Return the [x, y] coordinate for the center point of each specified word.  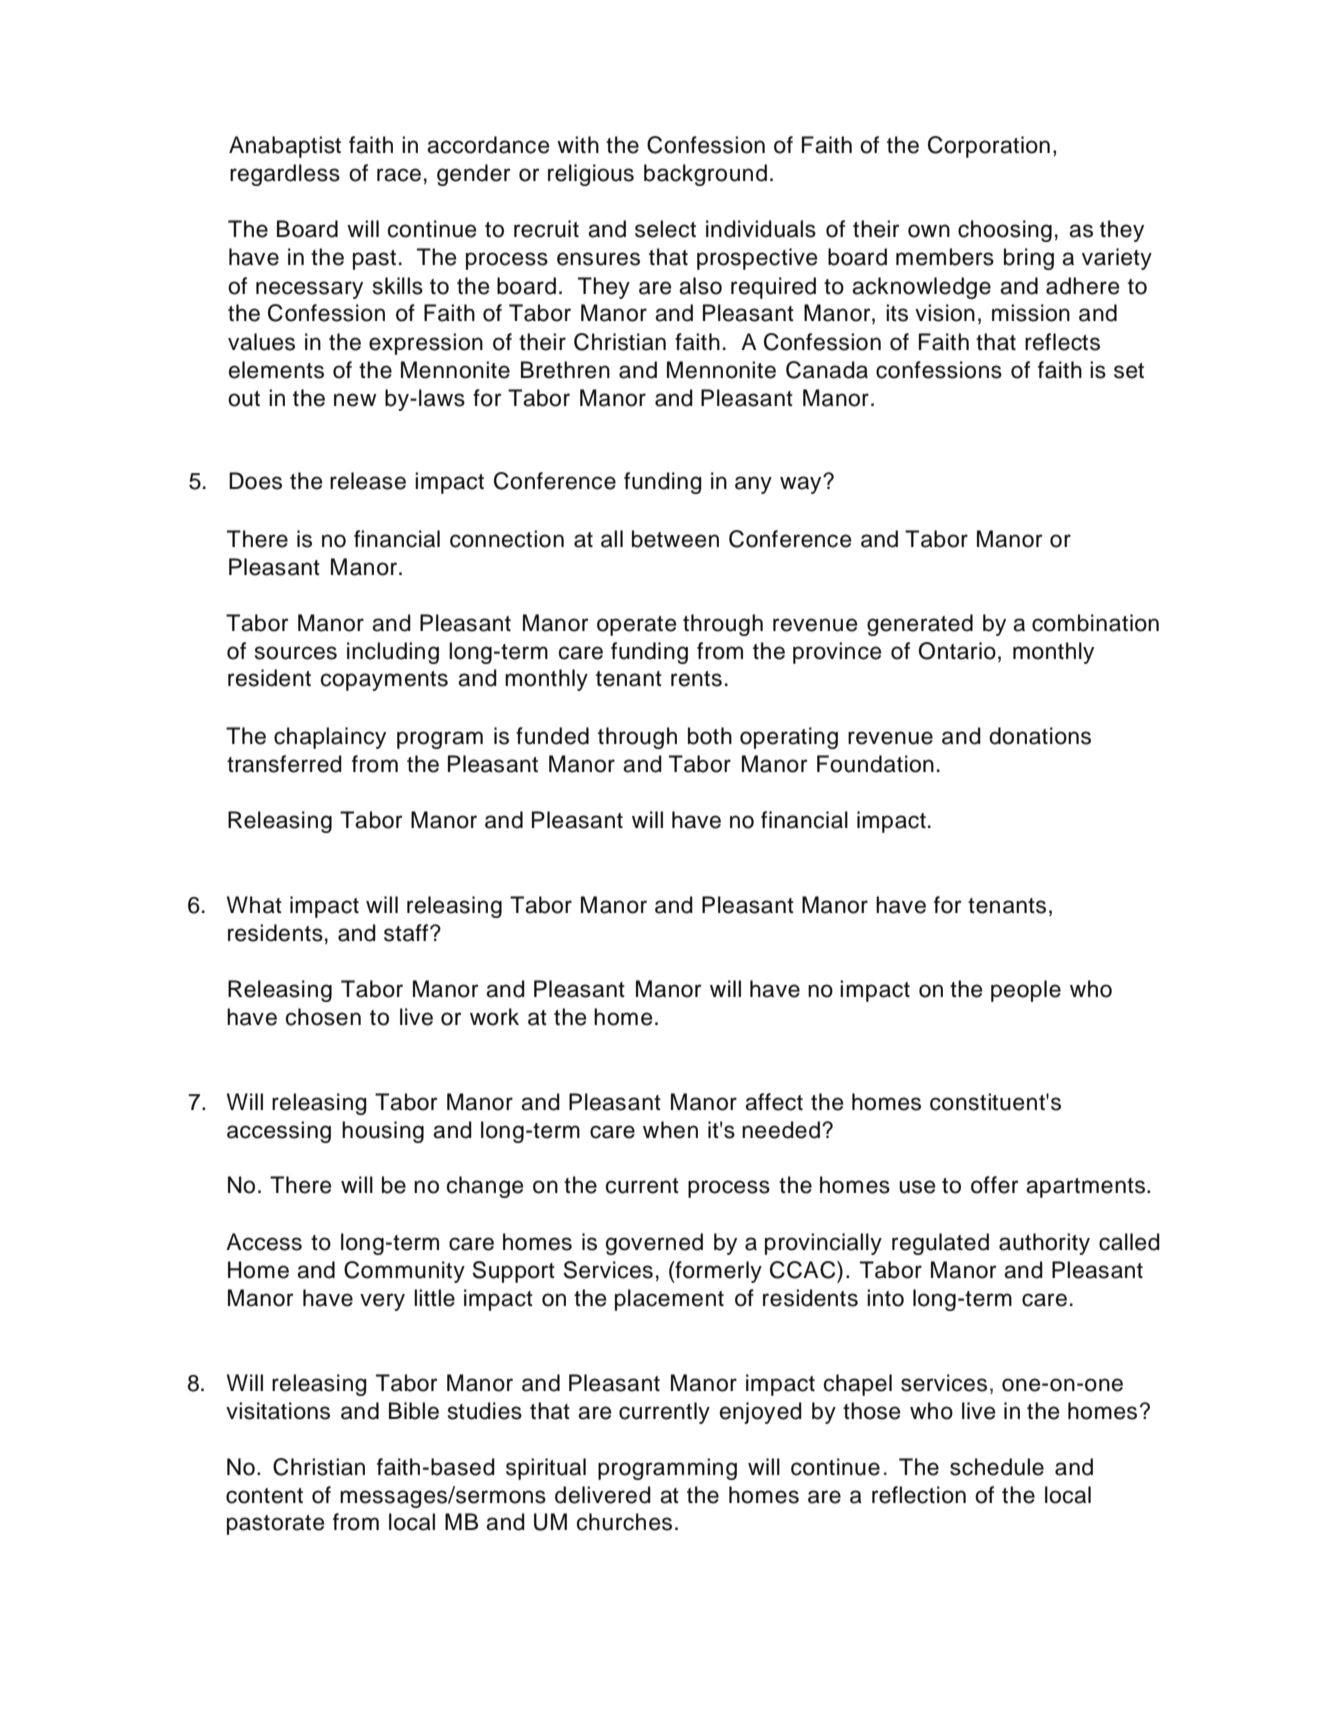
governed [654, 1244]
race [399, 175]
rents [696, 679]
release [368, 481]
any [753, 485]
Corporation [989, 147]
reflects [1062, 342]
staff [407, 933]
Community [404, 1272]
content [264, 1496]
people [1026, 991]
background [705, 175]
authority [1044, 1244]
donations [1040, 736]
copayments [384, 681]
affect [774, 1102]
